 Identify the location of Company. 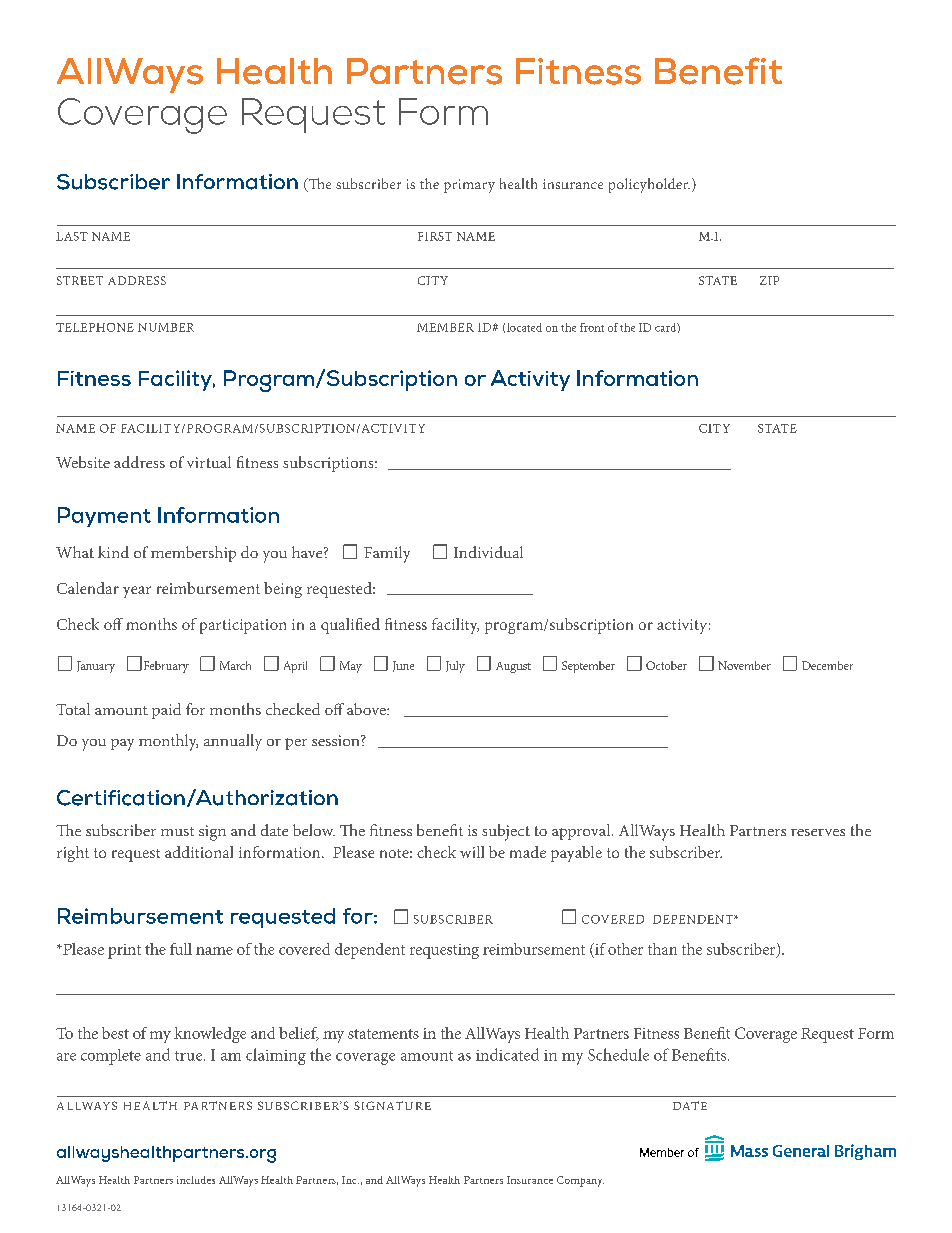
(580, 1181).
